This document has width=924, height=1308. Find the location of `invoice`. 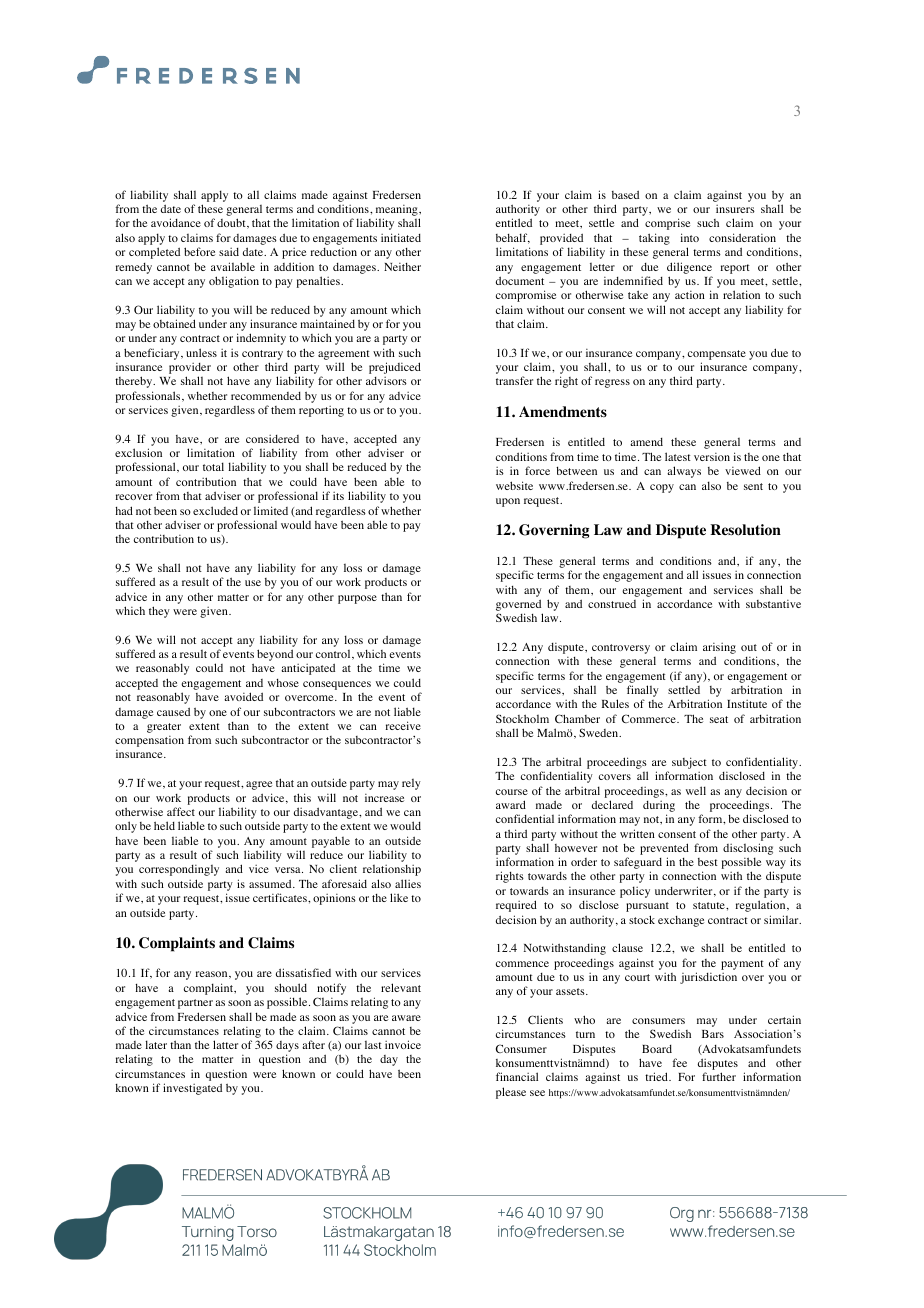

invoice is located at coordinates (403, 1044).
